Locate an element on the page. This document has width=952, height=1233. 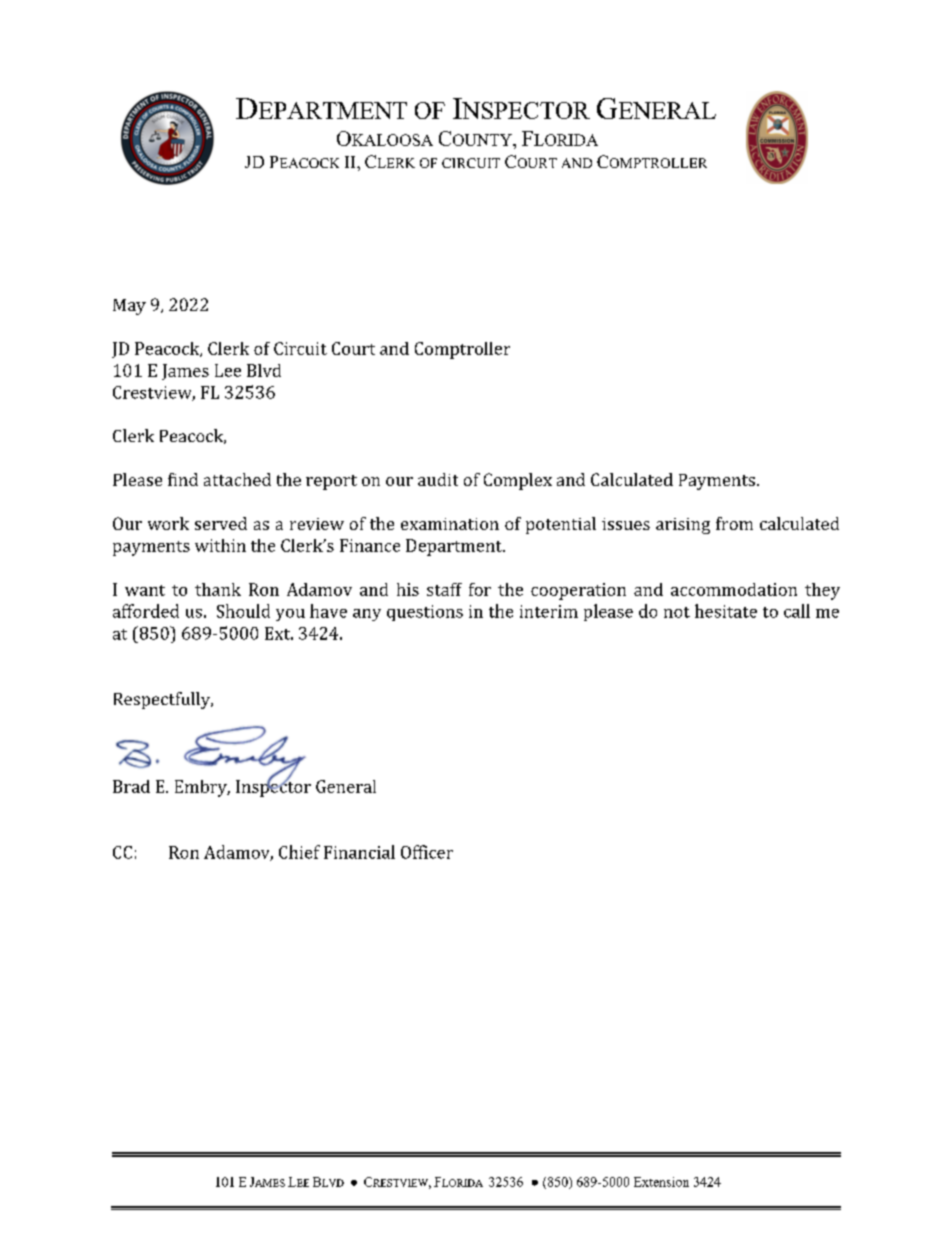
hesitate is located at coordinates (726, 611).
